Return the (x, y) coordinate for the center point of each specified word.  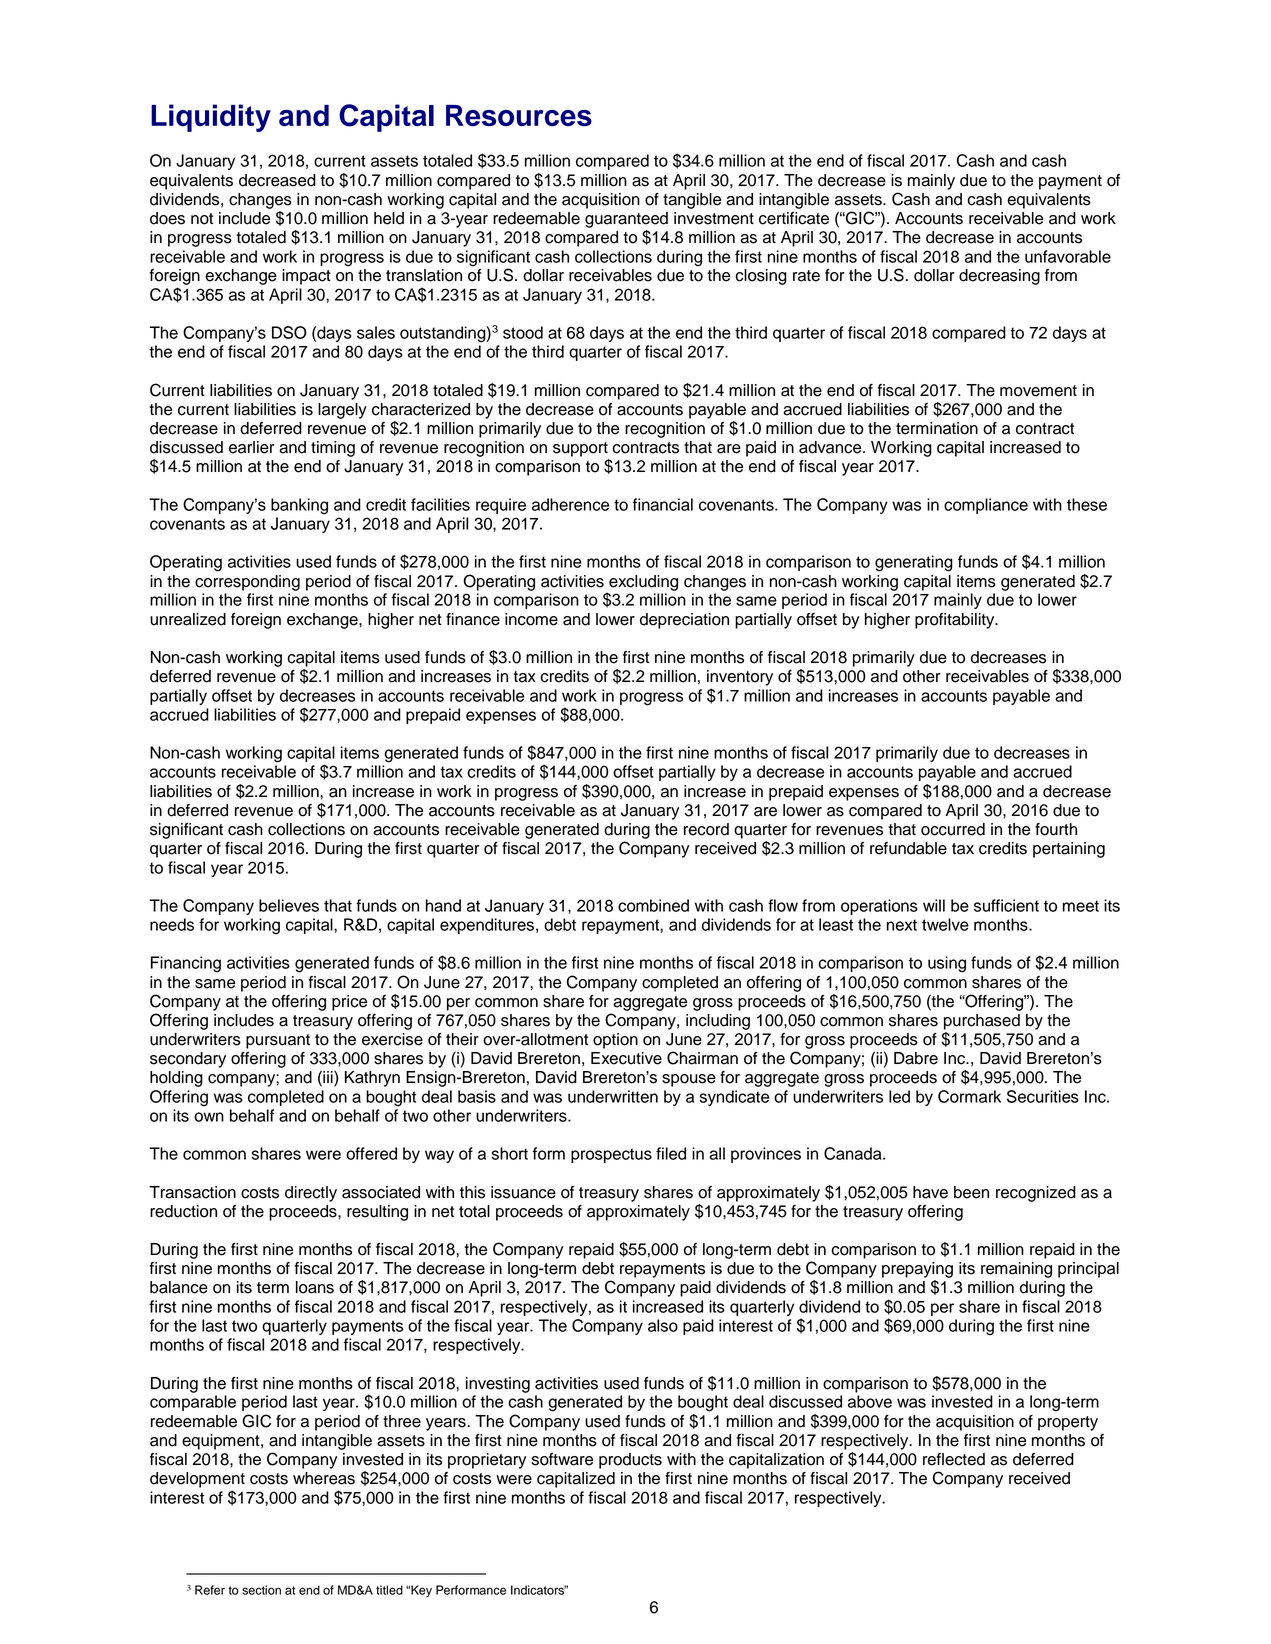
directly (311, 1194)
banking (299, 506)
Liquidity (211, 118)
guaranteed (626, 220)
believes (289, 905)
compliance (986, 506)
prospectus (611, 1155)
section (261, 1590)
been (971, 1192)
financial (663, 504)
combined (653, 905)
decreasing (999, 277)
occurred (953, 829)
